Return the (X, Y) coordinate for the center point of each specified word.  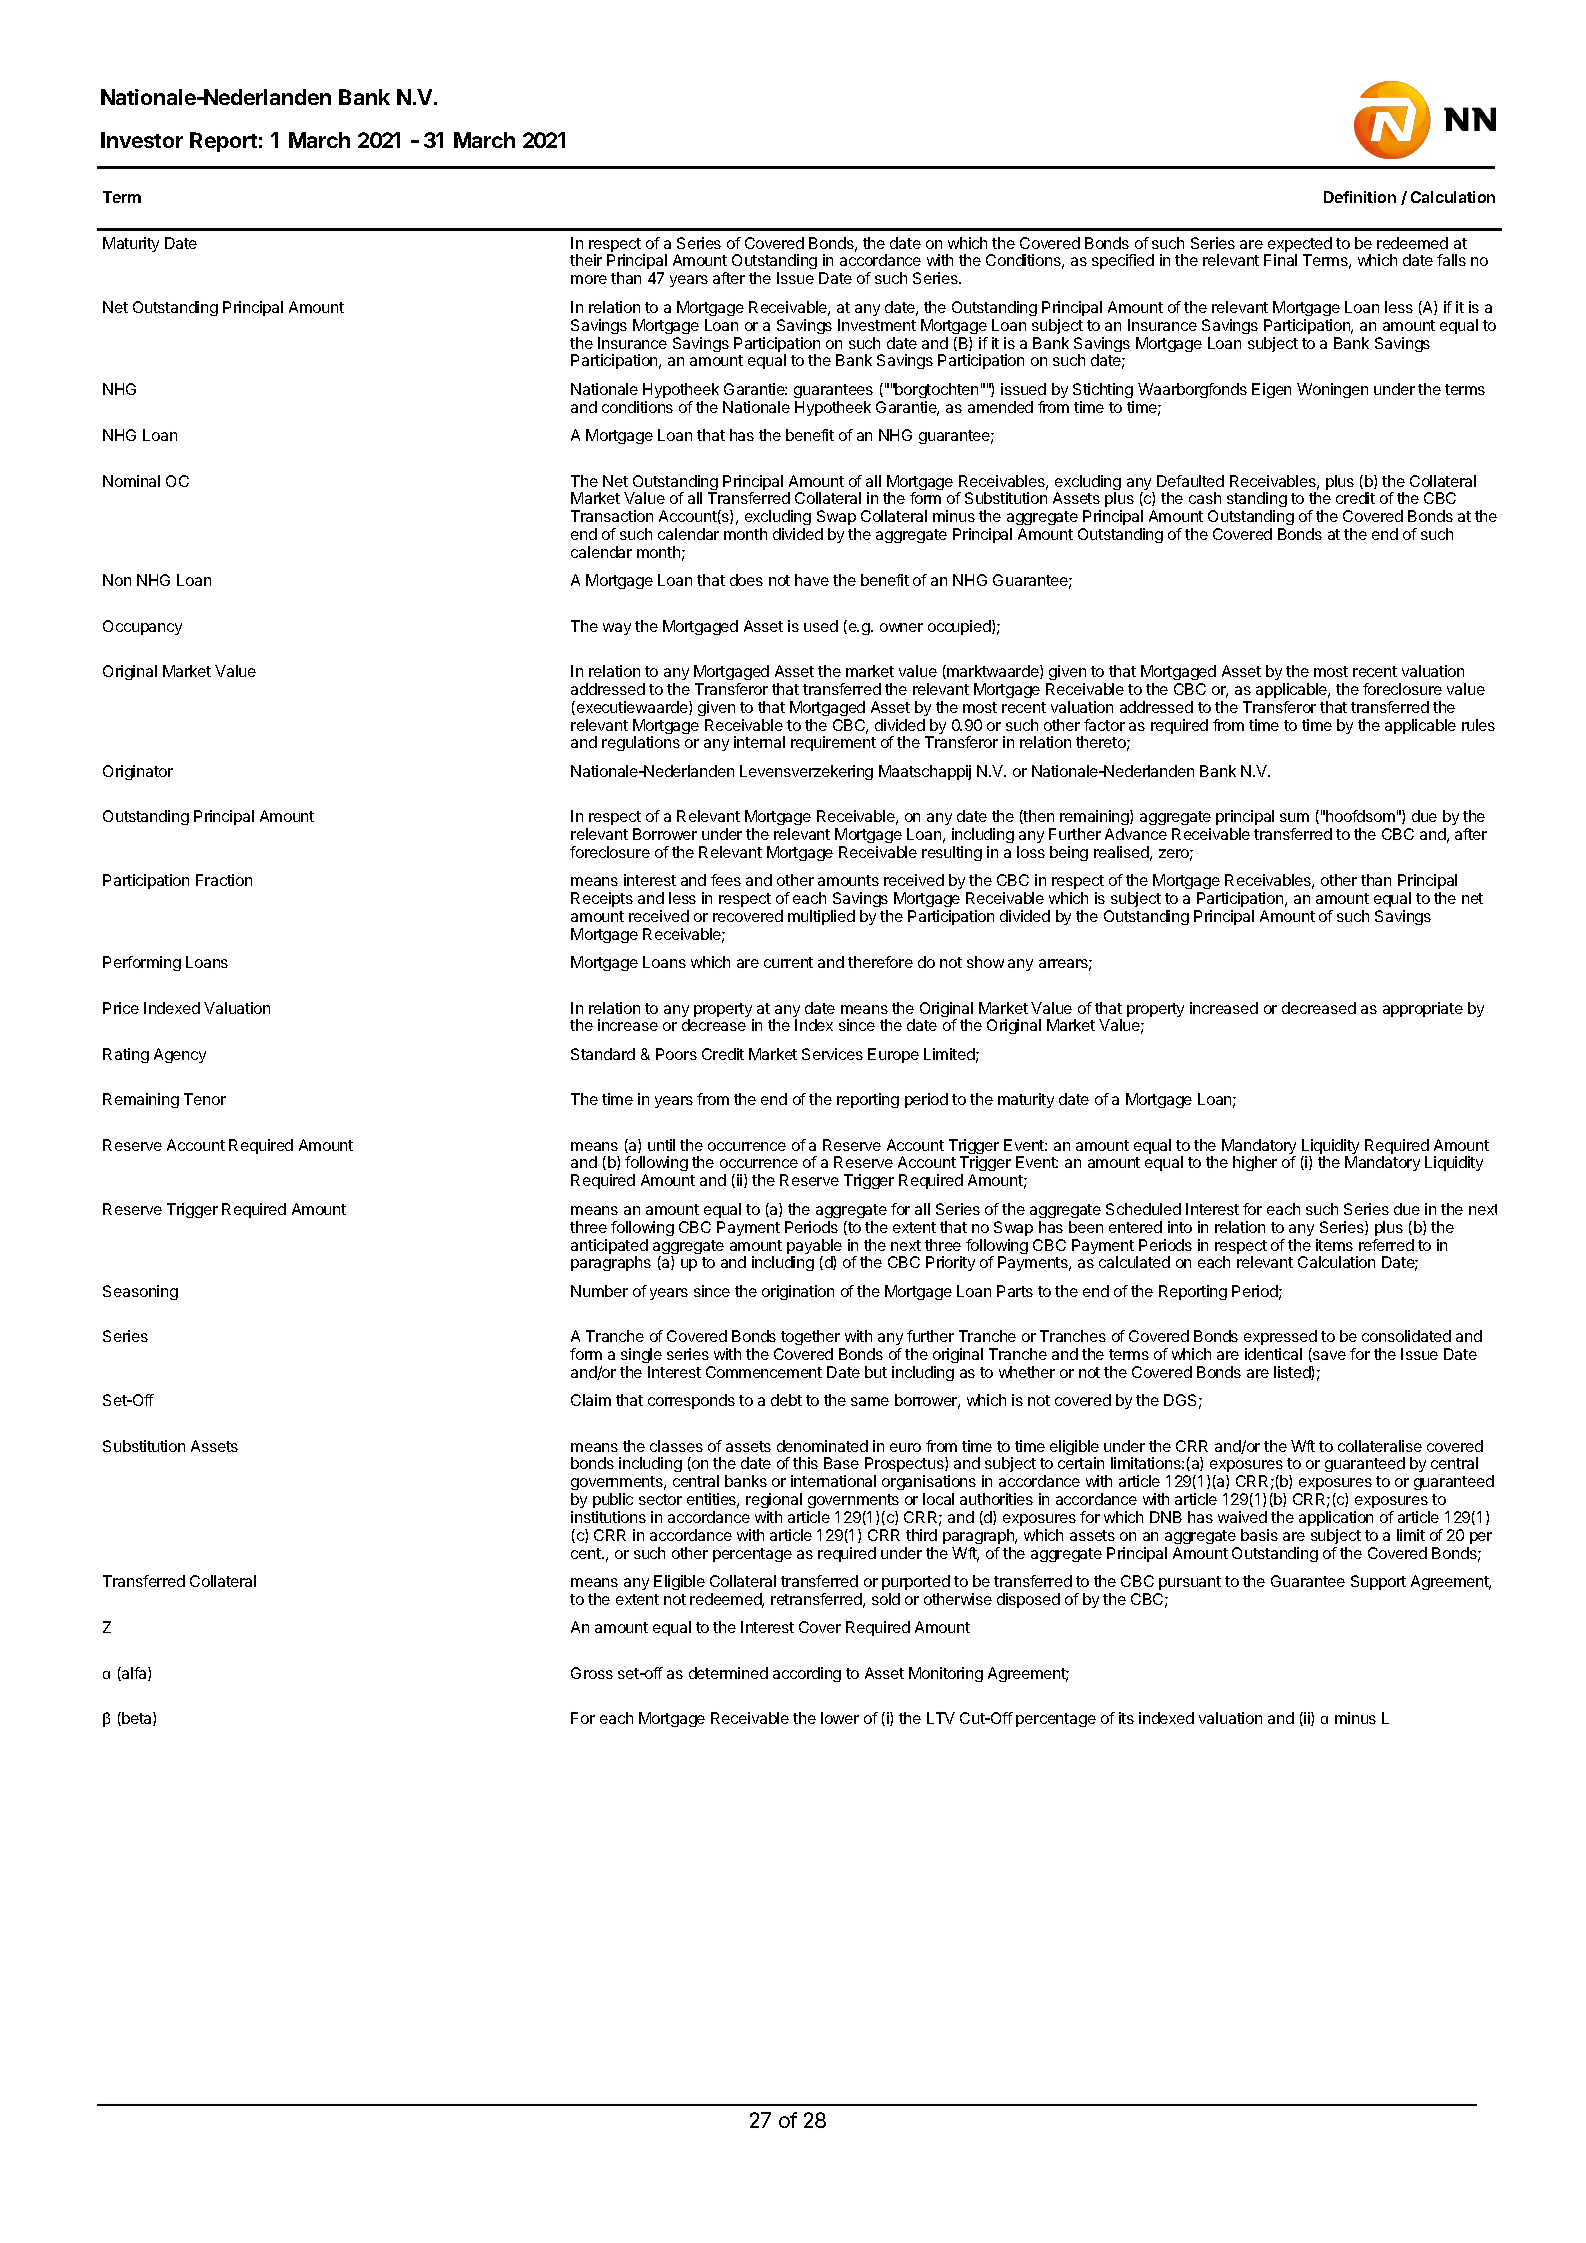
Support (1378, 1582)
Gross (592, 1673)
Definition (1360, 197)
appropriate (1423, 1009)
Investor (142, 140)
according (807, 1674)
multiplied (821, 917)
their (586, 260)
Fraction (224, 880)
